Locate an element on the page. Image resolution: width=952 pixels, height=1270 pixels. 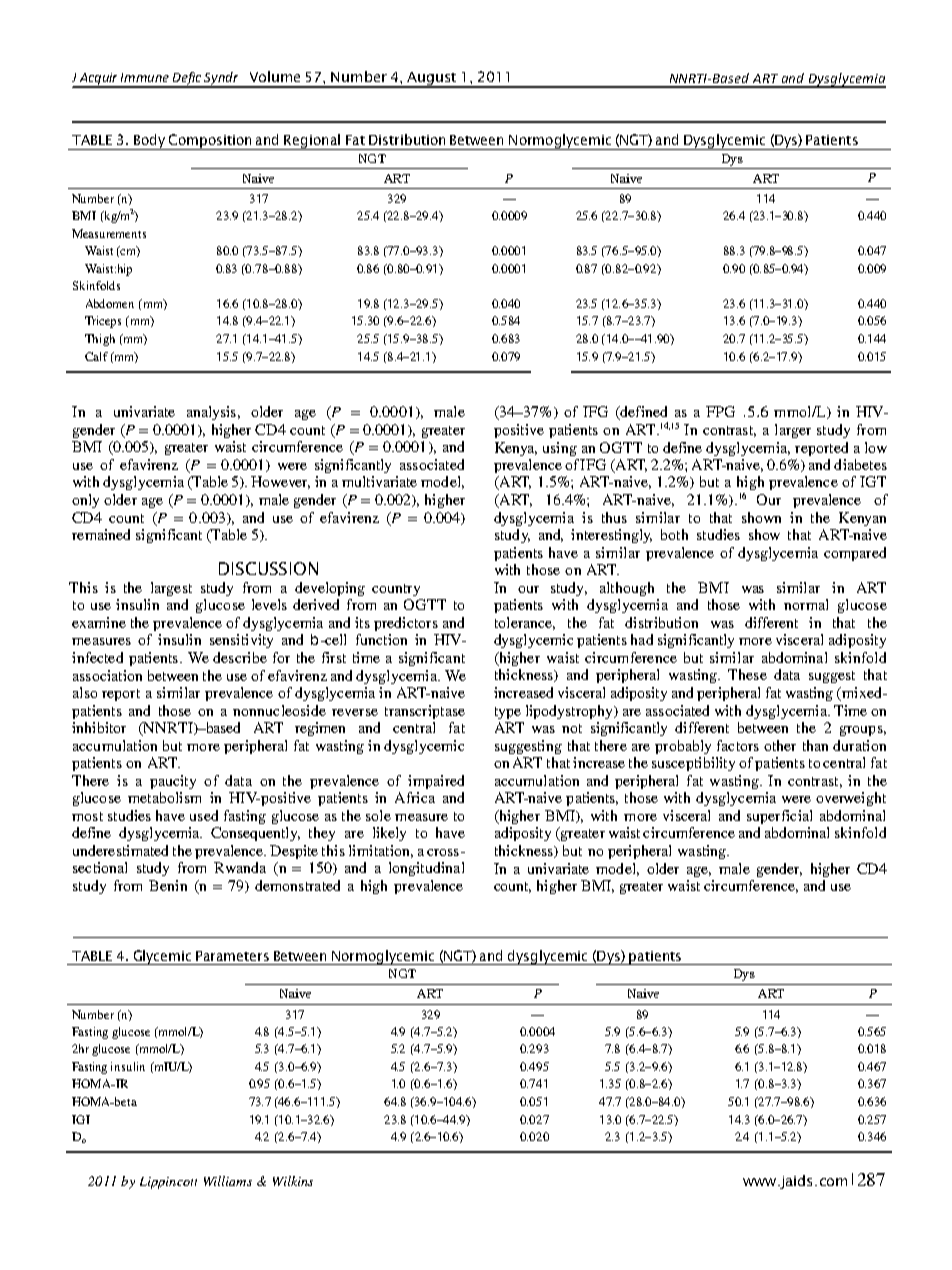
Benin is located at coordinates (168, 885).
